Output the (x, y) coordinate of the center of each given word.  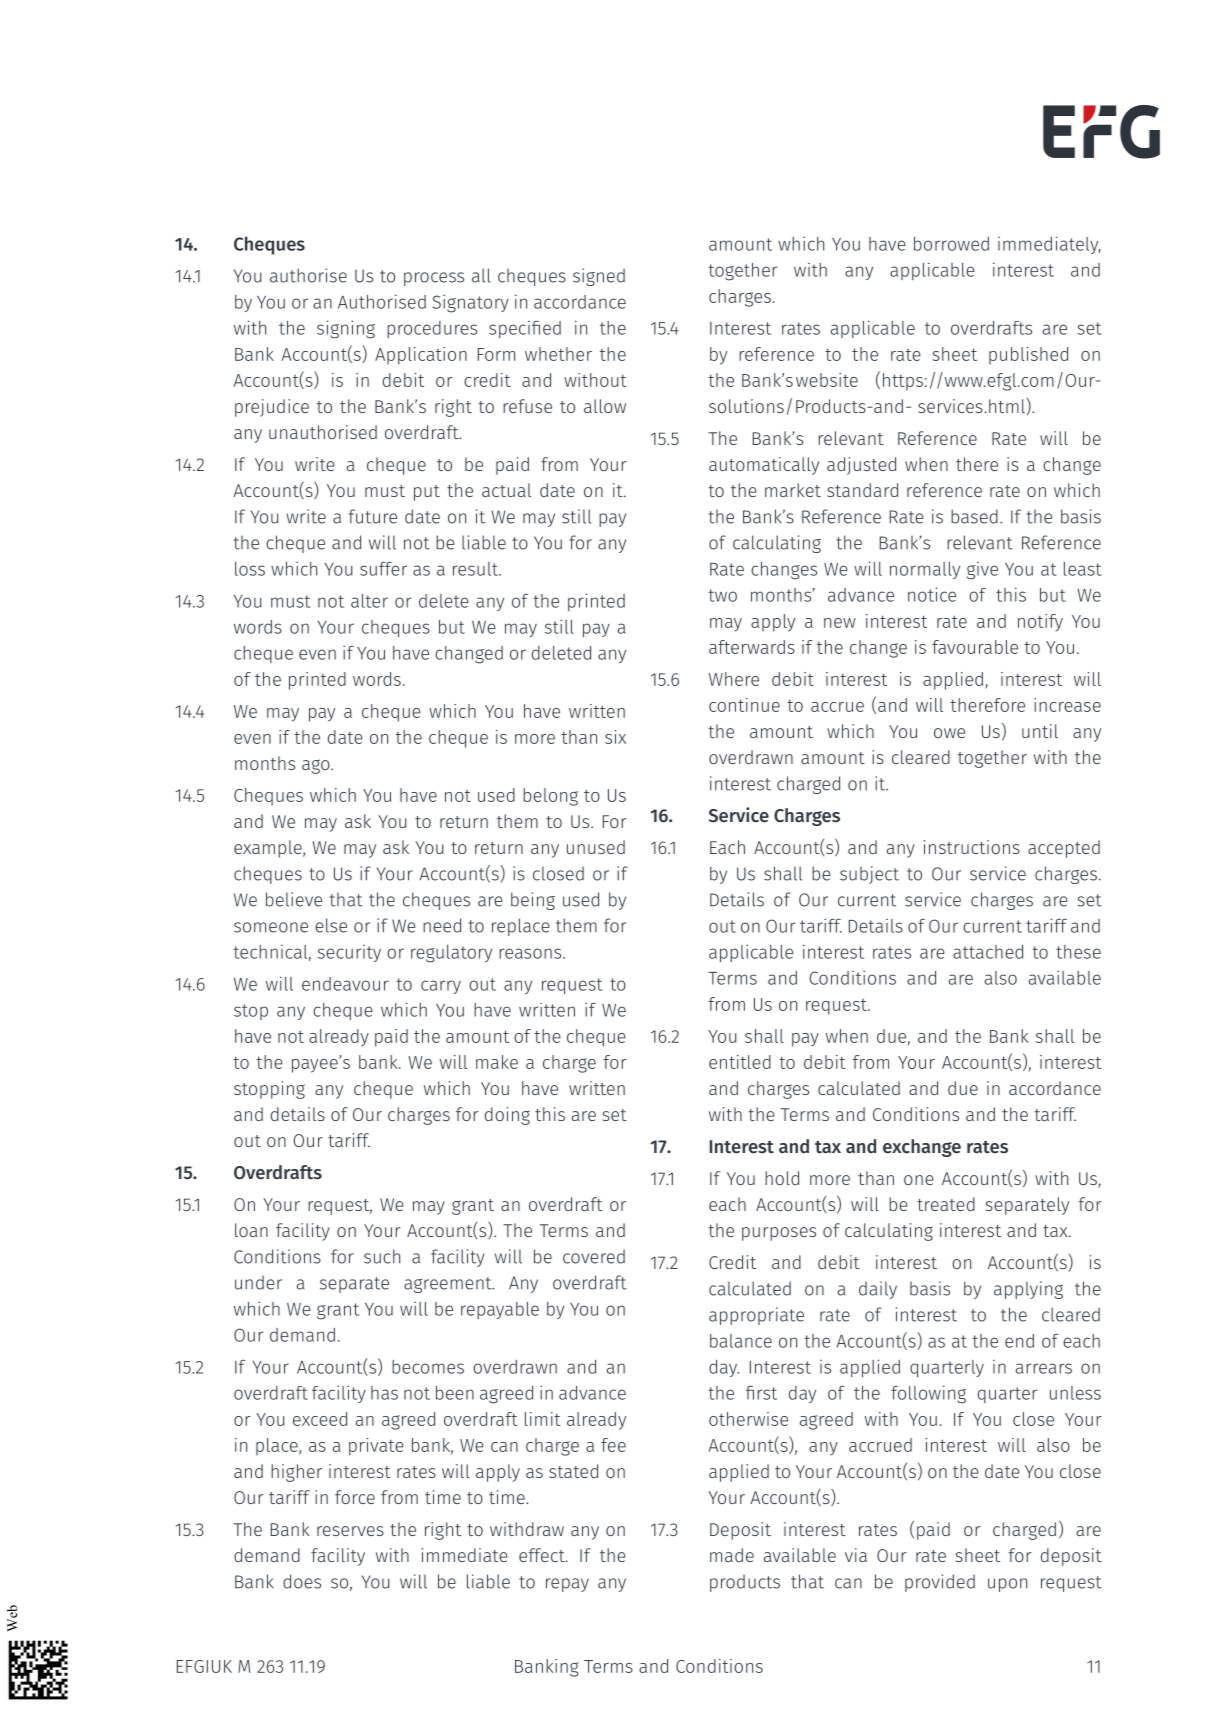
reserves (350, 1531)
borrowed (951, 244)
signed (599, 277)
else (331, 925)
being (533, 901)
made (732, 1555)
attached (988, 952)
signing (346, 329)
